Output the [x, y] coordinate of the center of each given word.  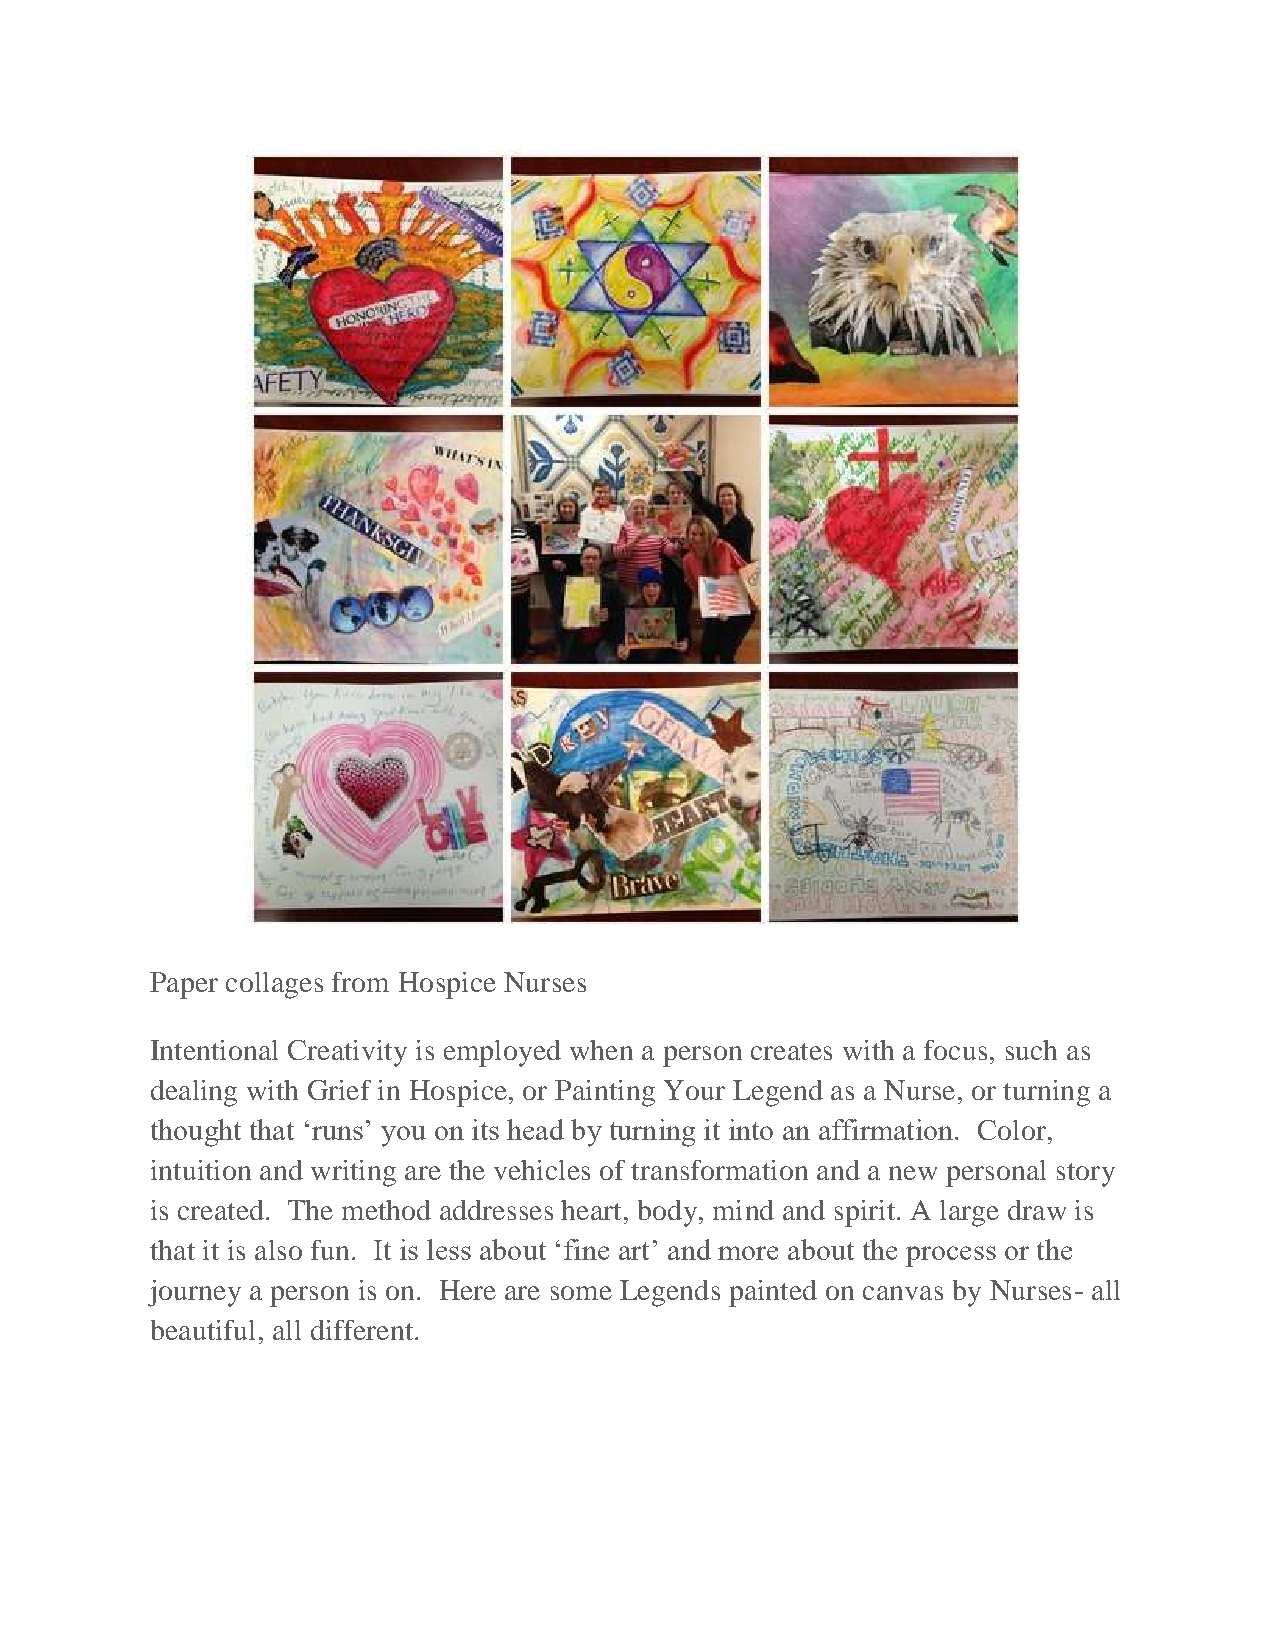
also [278, 1250]
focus [955, 1050]
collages [274, 985]
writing [353, 1173]
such [1031, 1050]
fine [586, 1249]
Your [694, 1090]
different [363, 1330]
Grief [339, 1090]
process [951, 1256]
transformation [719, 1170]
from [360, 982]
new [913, 1173]
